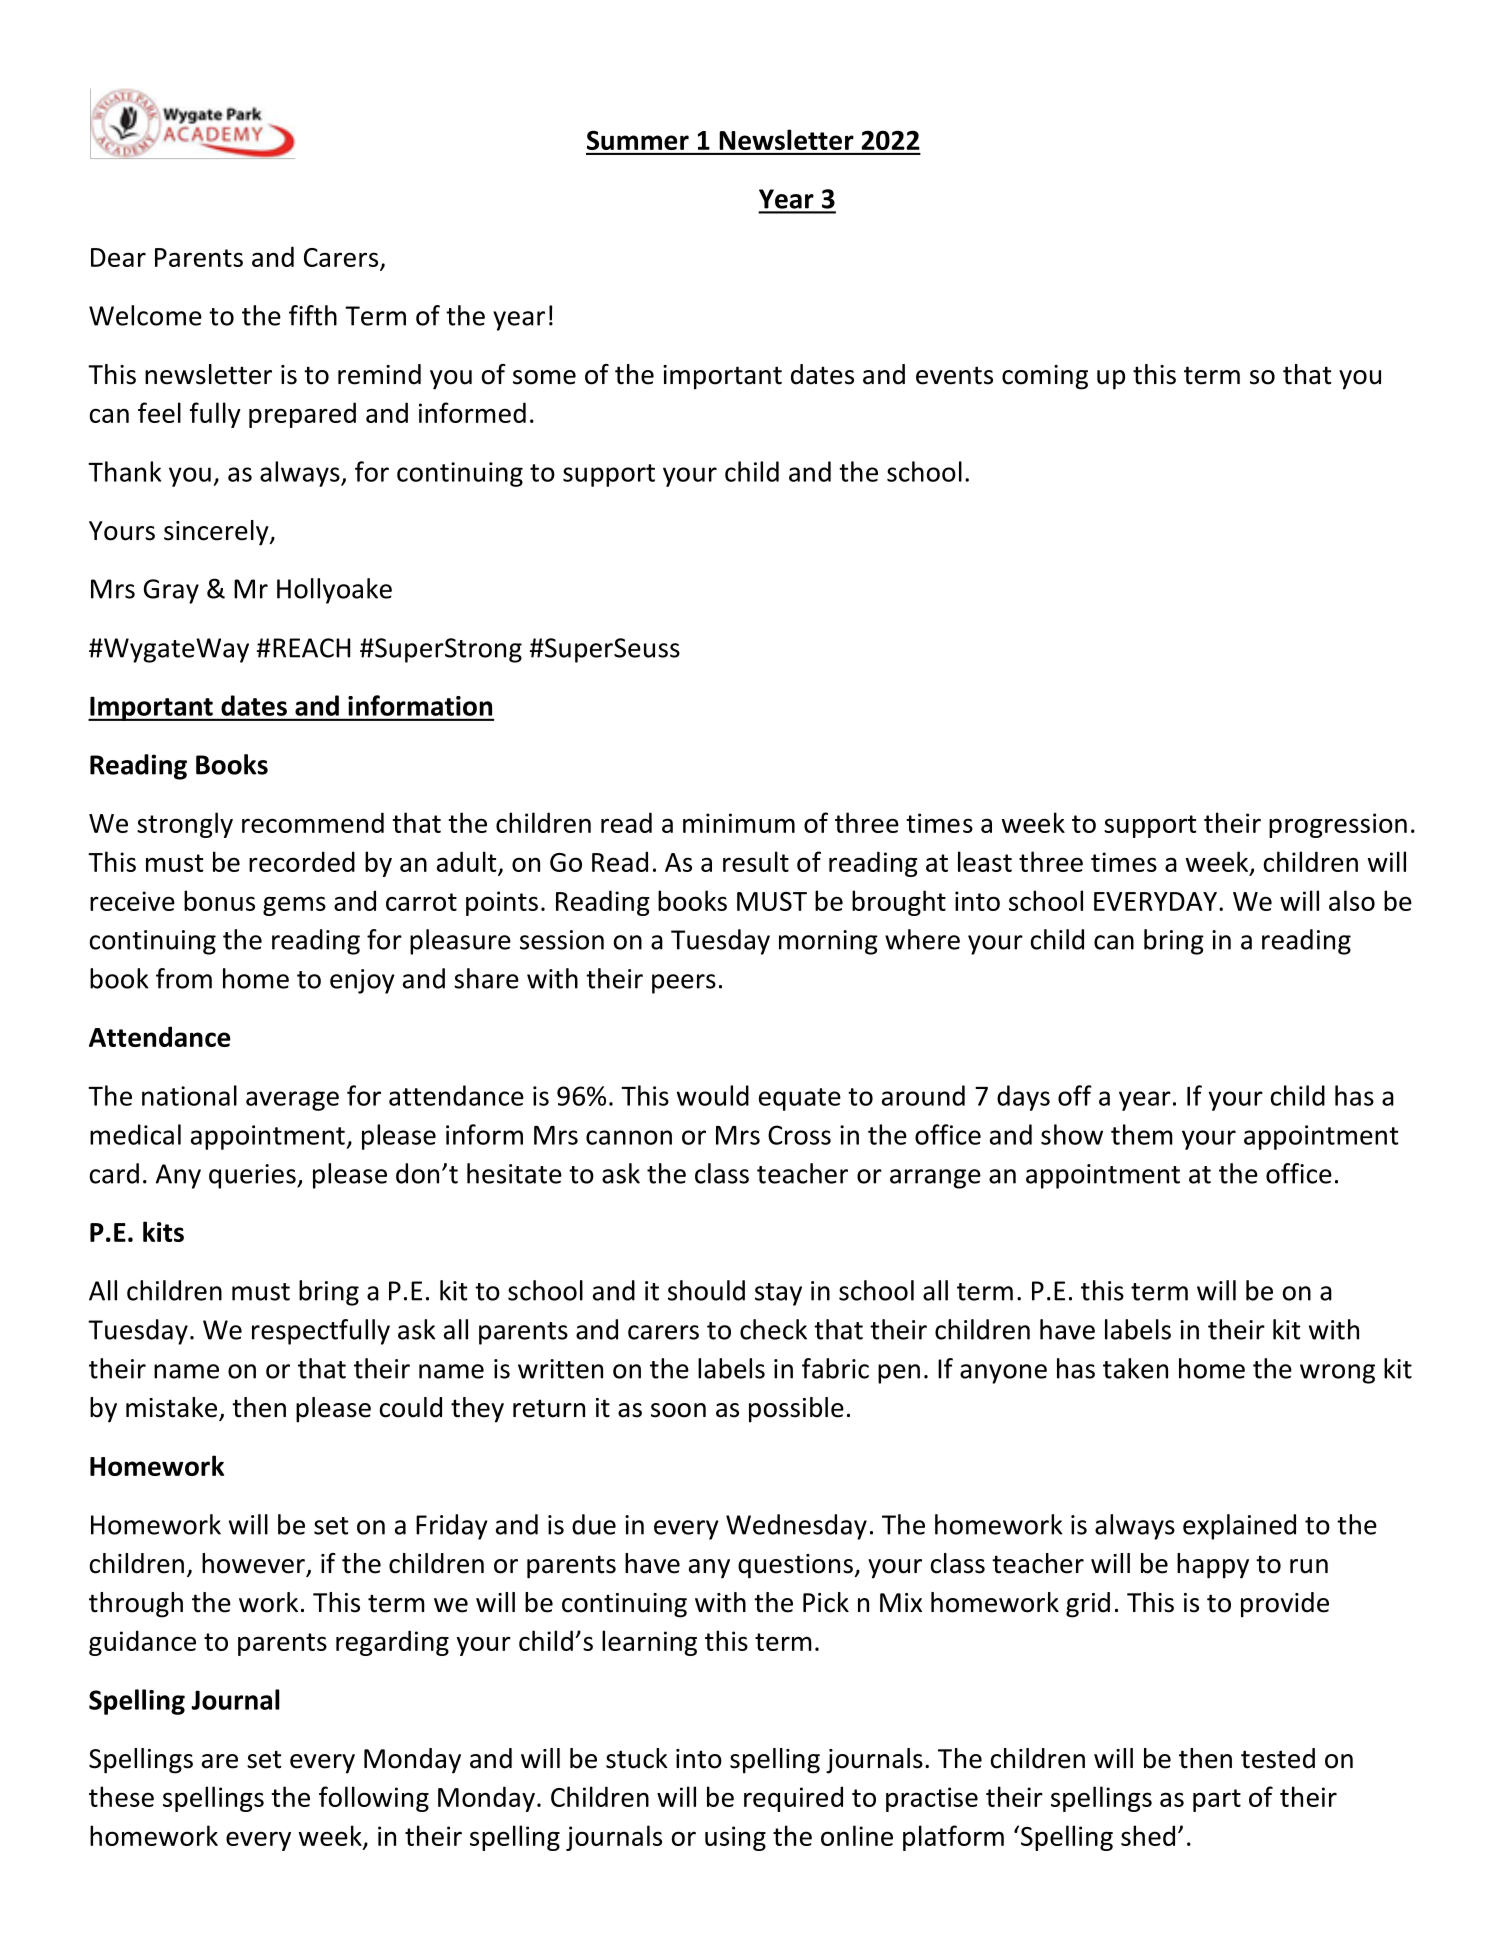 This screenshot has width=1506, height=1948. What do you see at coordinates (1338, 825) in the screenshot?
I see `progression` at bounding box center [1338, 825].
